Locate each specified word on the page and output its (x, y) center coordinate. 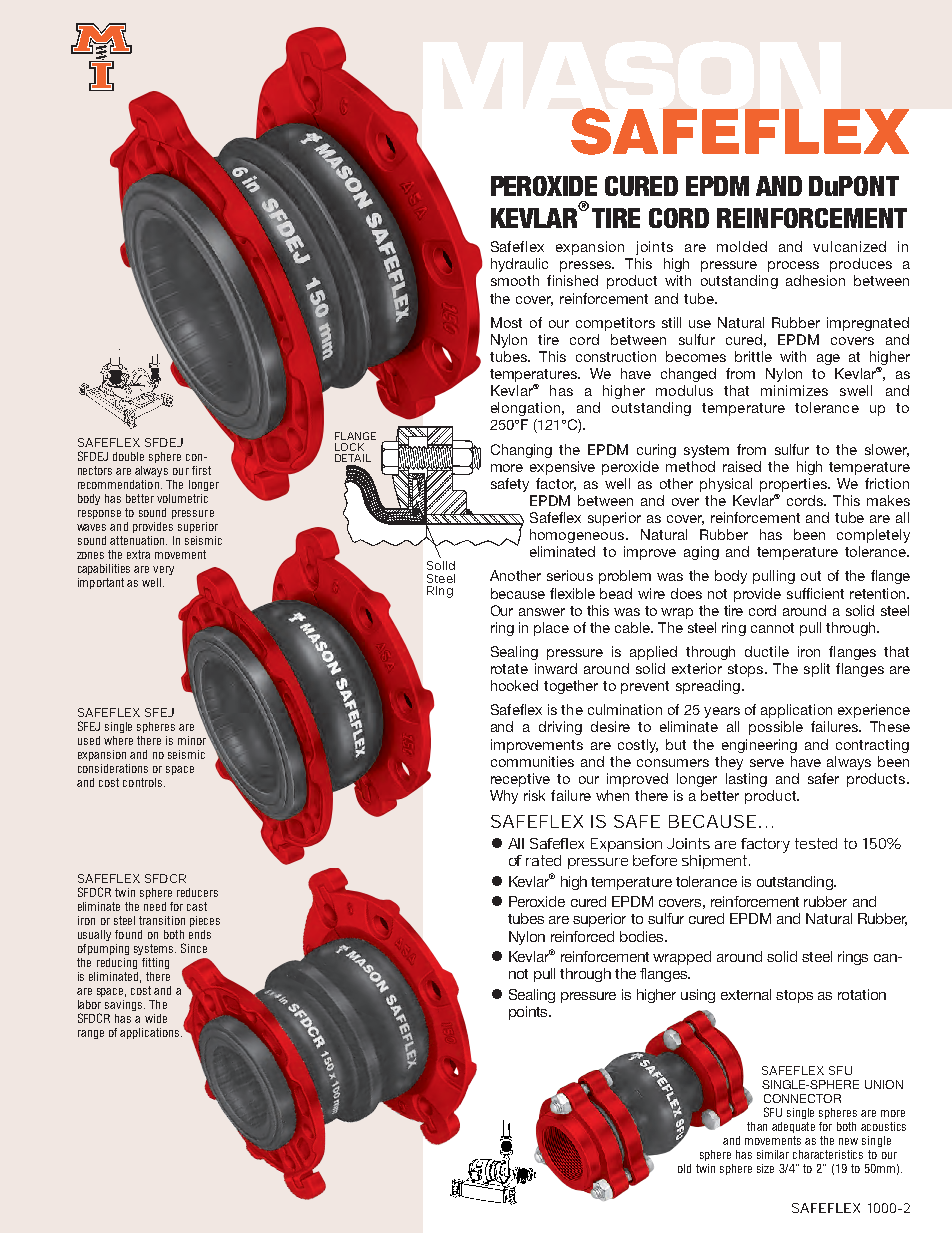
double (128, 456)
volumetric (182, 498)
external (746, 994)
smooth (515, 280)
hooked (514, 685)
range (91, 1034)
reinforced (582, 936)
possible (776, 728)
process (793, 266)
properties (794, 485)
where (118, 740)
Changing (521, 451)
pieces (205, 921)
